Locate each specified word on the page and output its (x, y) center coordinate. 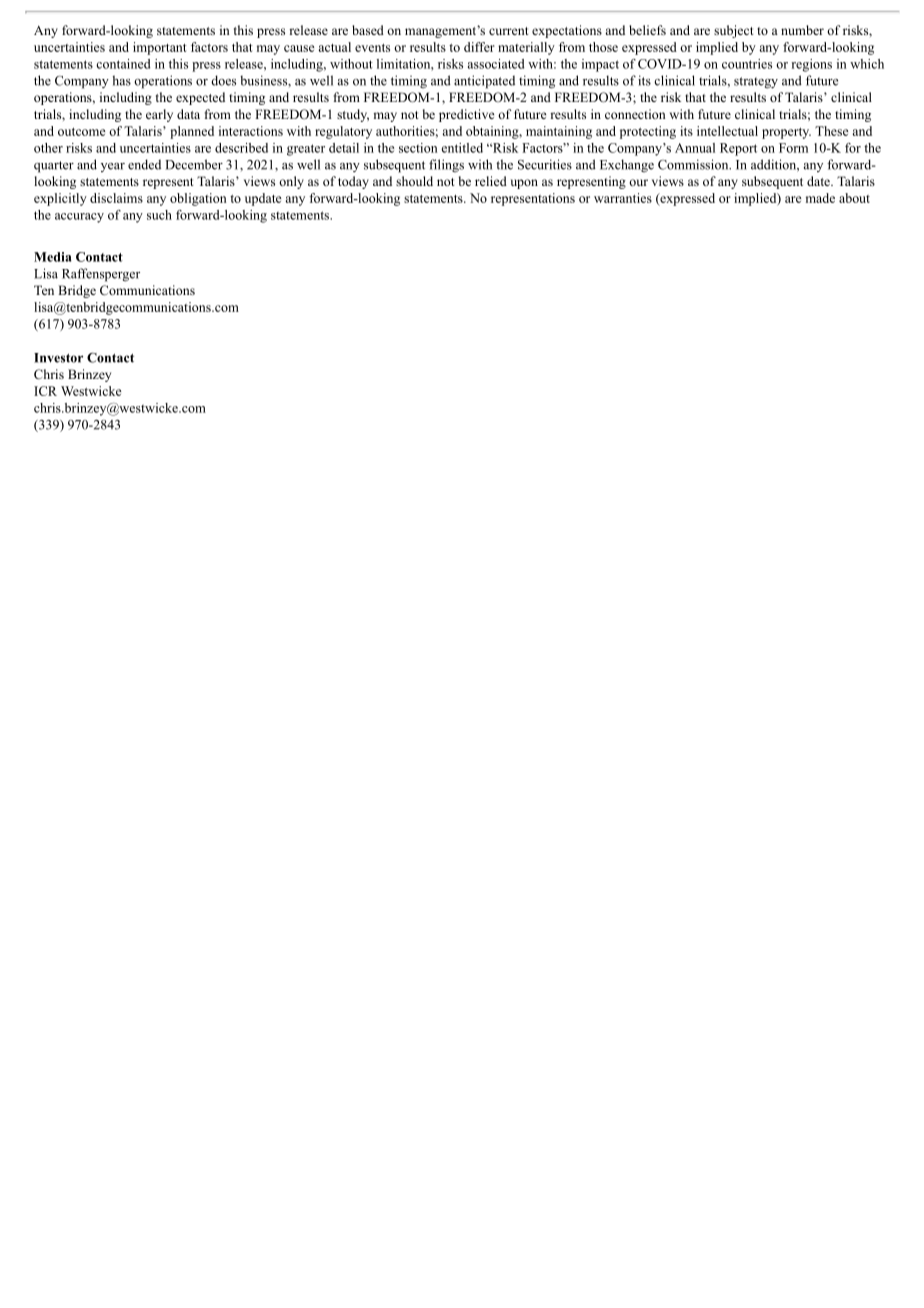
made (820, 198)
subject (734, 31)
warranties (623, 198)
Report (738, 149)
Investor (58, 358)
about (854, 198)
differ (479, 47)
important (160, 48)
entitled (462, 148)
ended (144, 164)
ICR (45, 391)
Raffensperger (101, 275)
